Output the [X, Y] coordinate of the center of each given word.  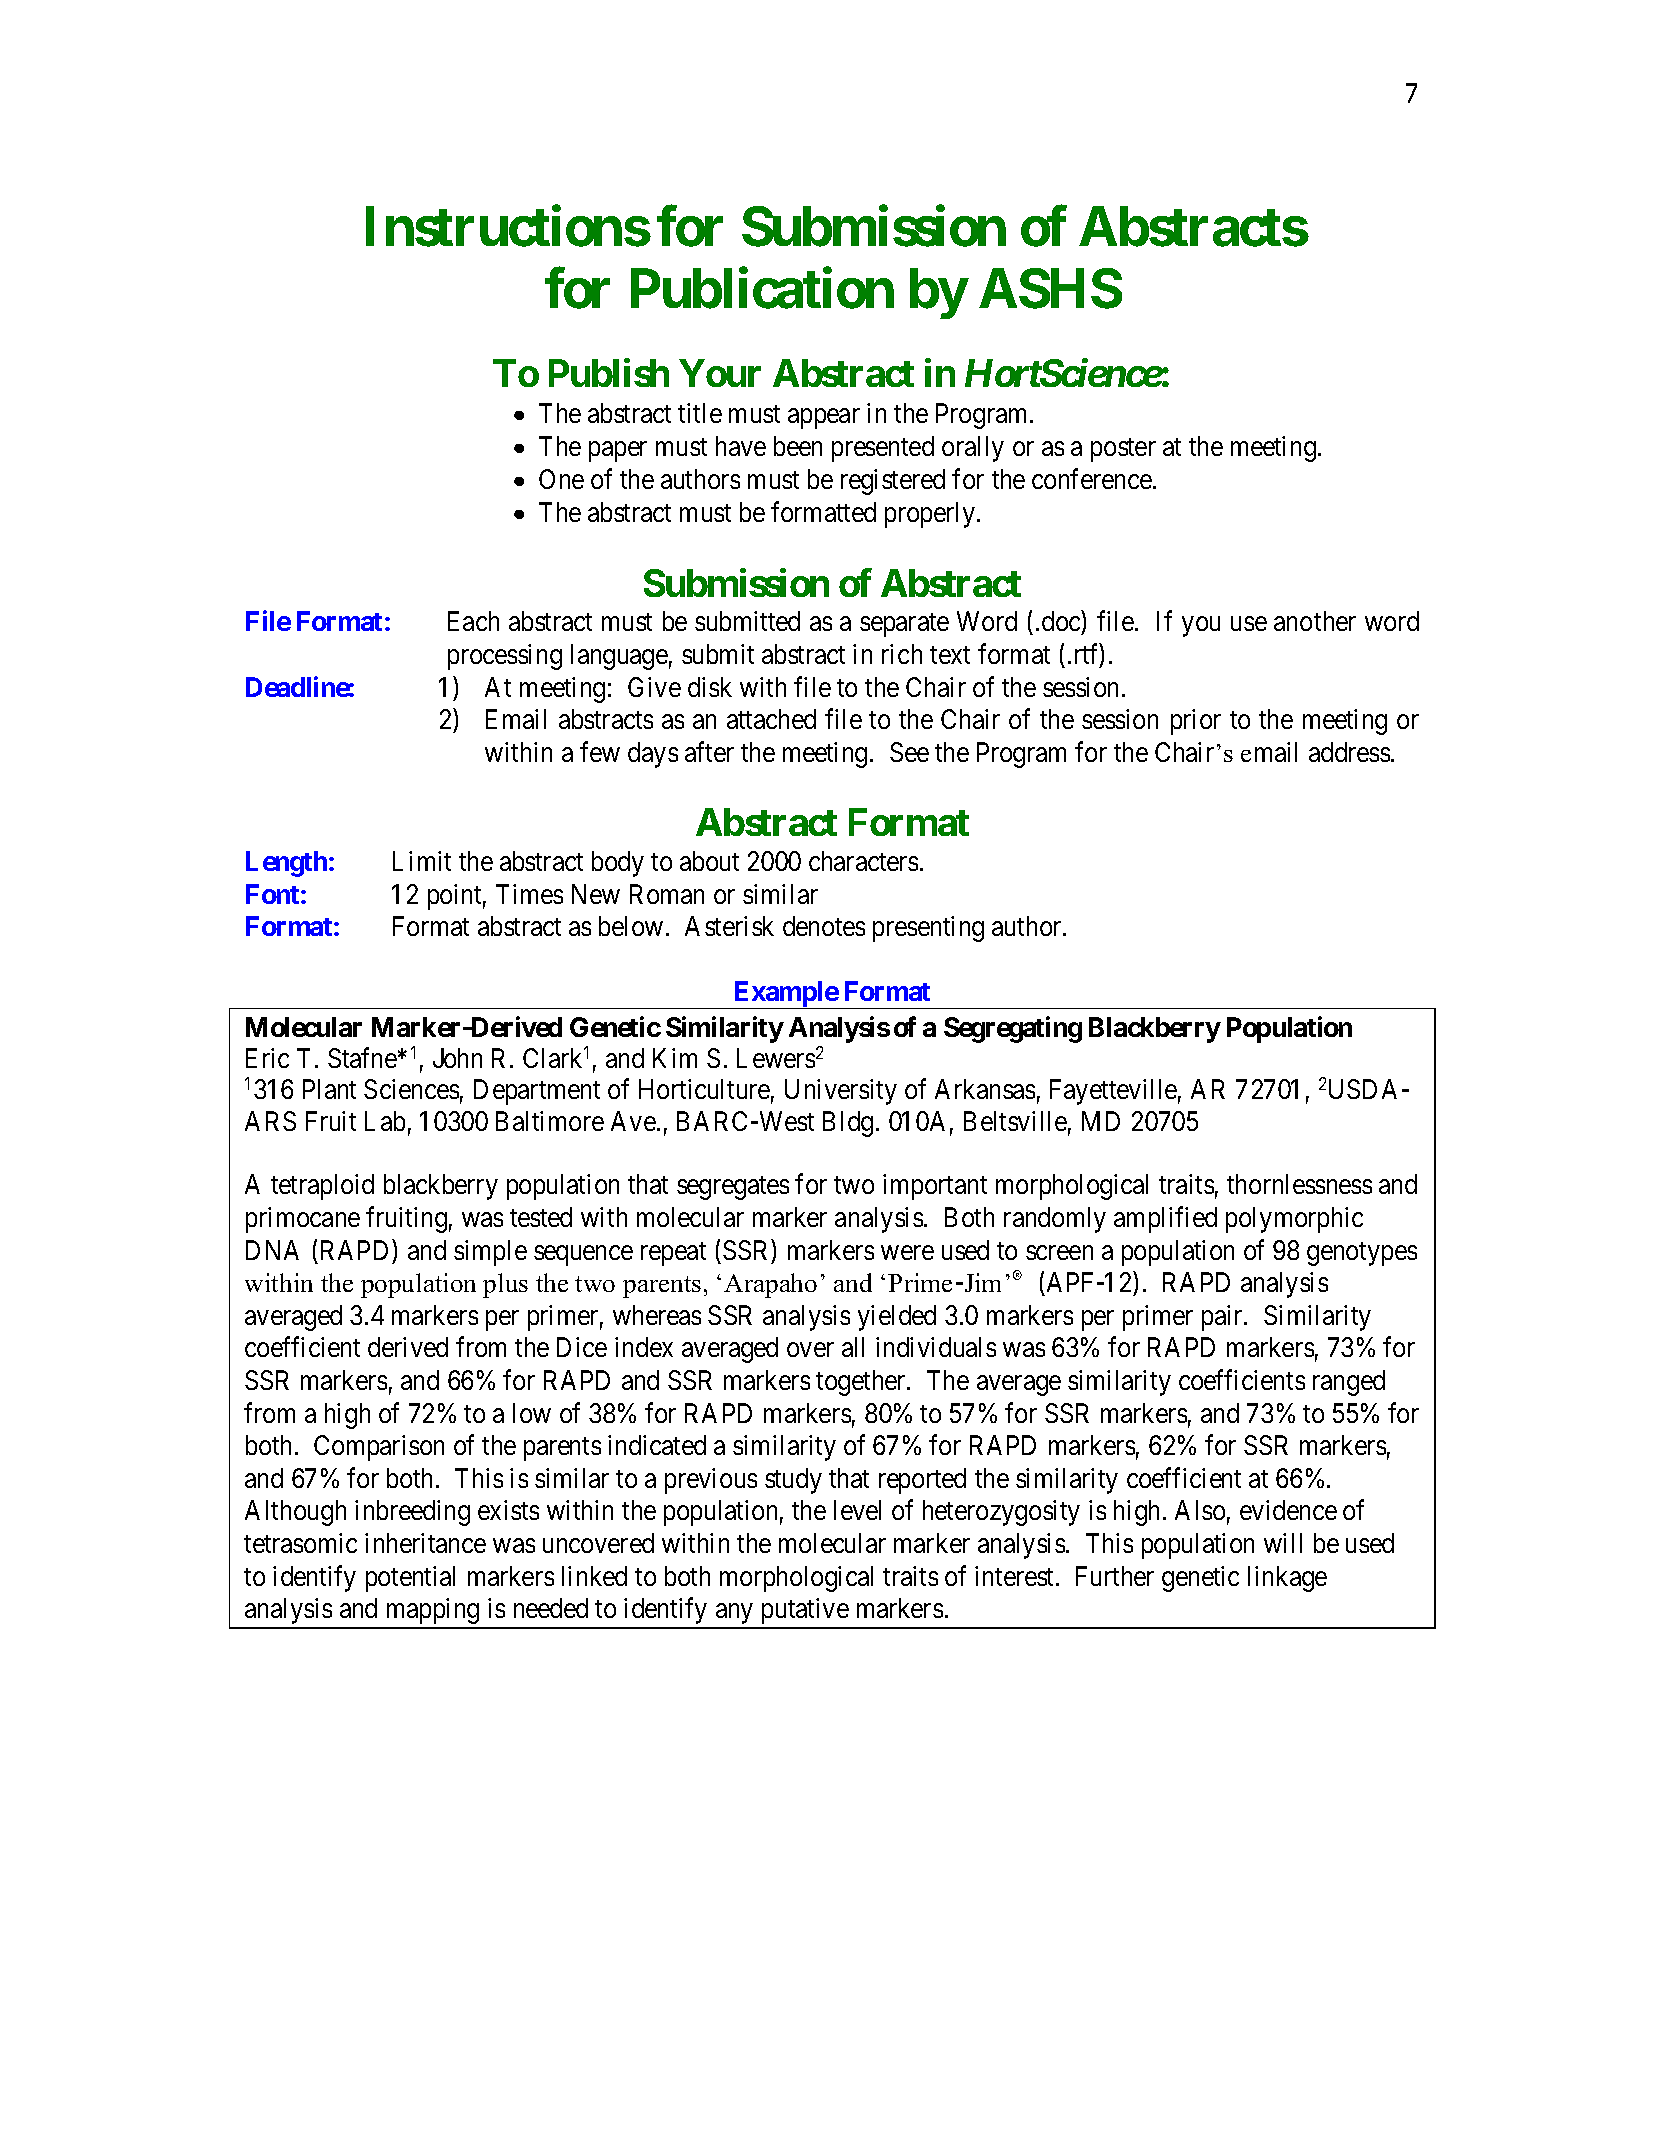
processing [505, 657]
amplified [1165, 1219]
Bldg [848, 1124]
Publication [762, 289]
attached [771, 719]
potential [410, 1579]
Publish [609, 373]
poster [1123, 450]
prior [1196, 722]
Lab [385, 1121]
